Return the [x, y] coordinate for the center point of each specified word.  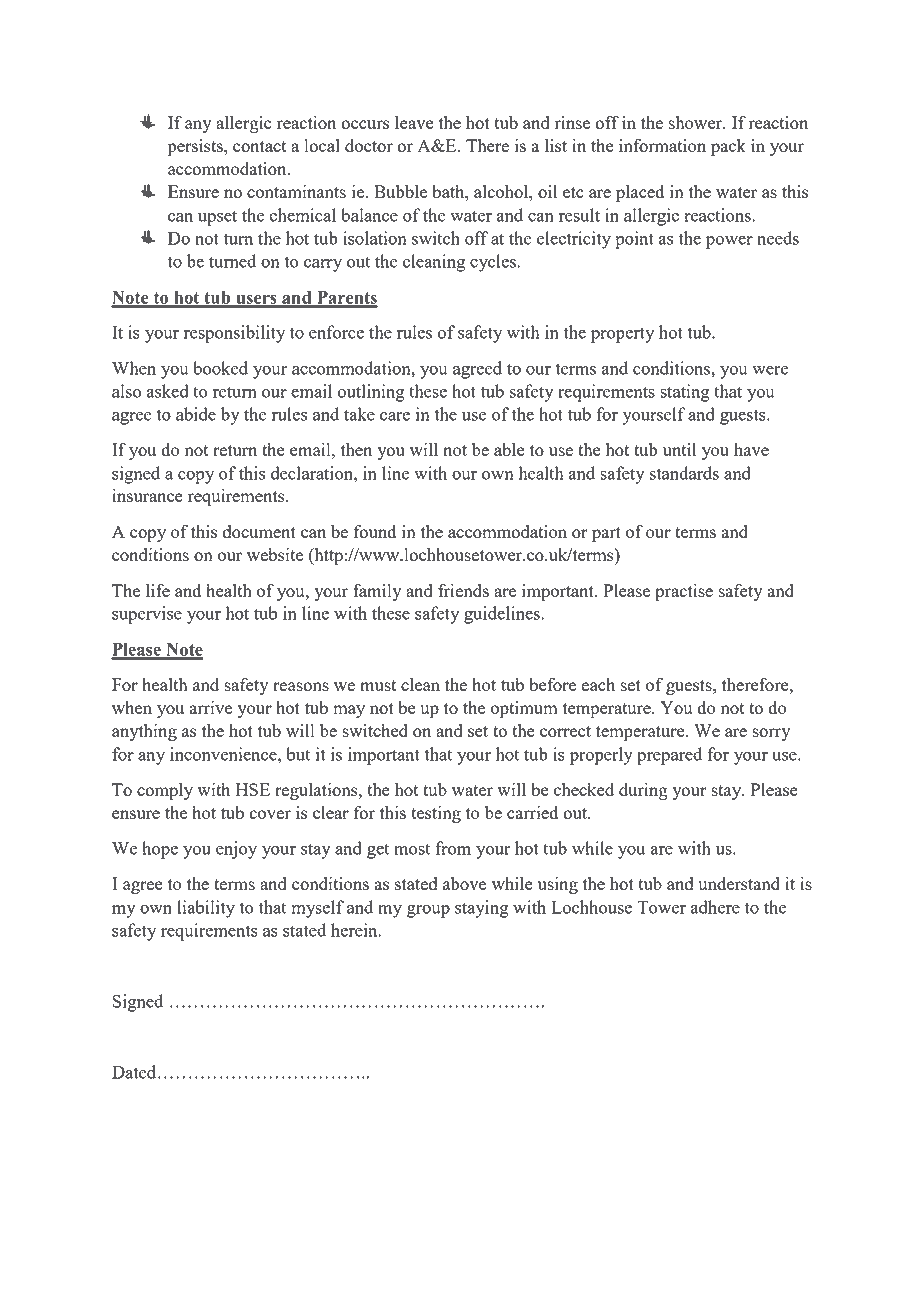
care [395, 416]
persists [196, 147]
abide [196, 414]
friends [463, 590]
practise [684, 592]
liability [206, 909]
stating [685, 393]
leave [414, 122]
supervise [147, 615]
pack [728, 147]
